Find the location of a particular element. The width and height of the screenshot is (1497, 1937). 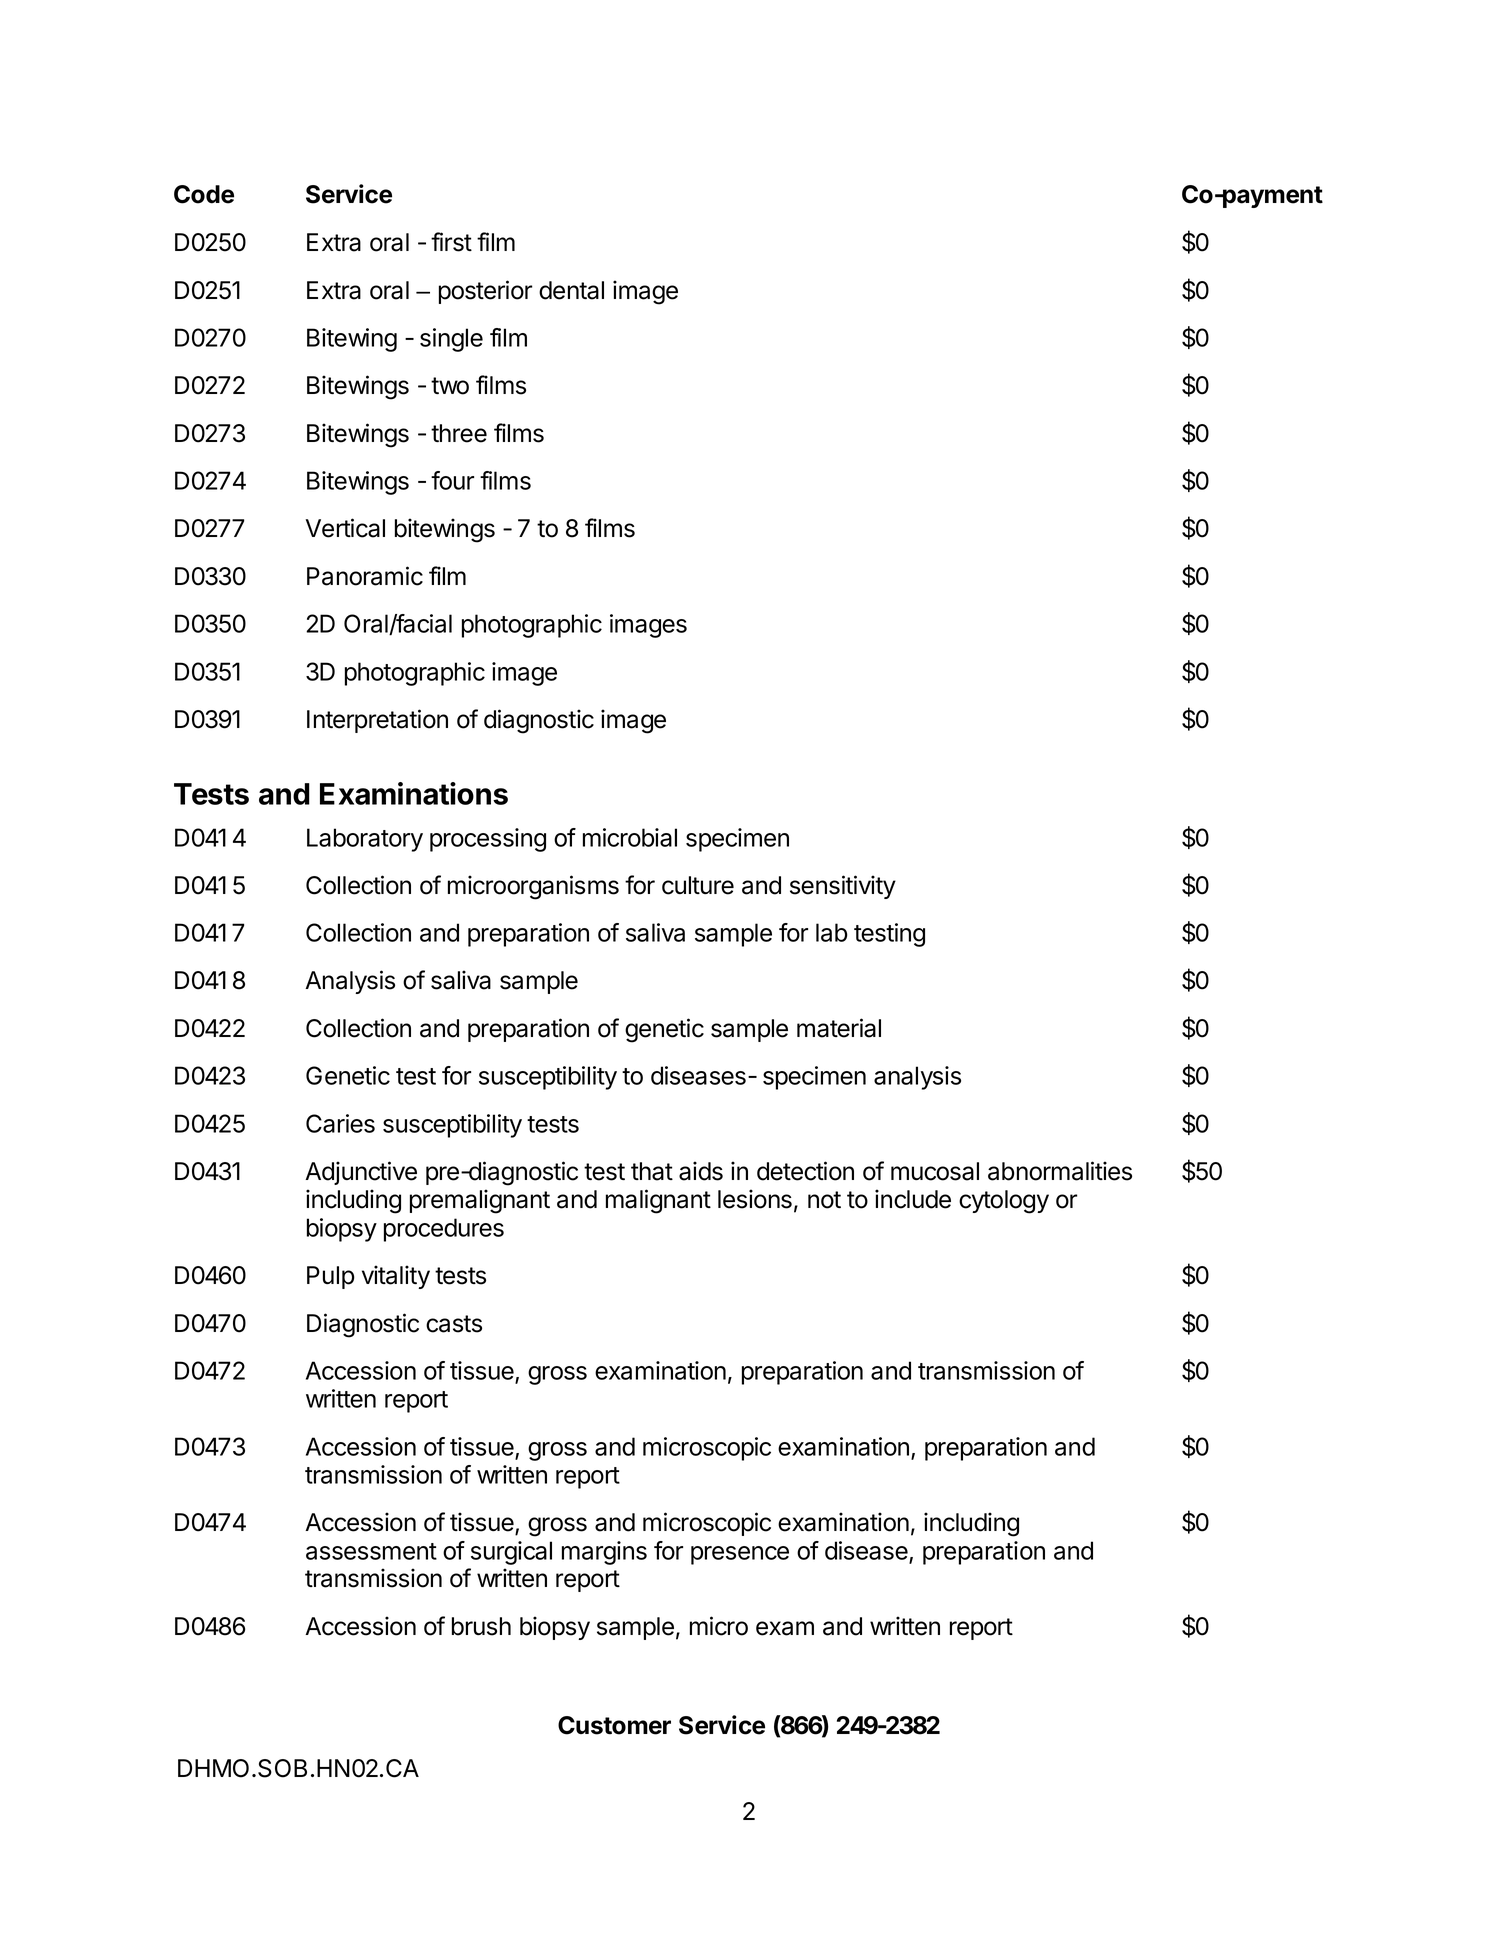

assessment is located at coordinates (371, 1551).
